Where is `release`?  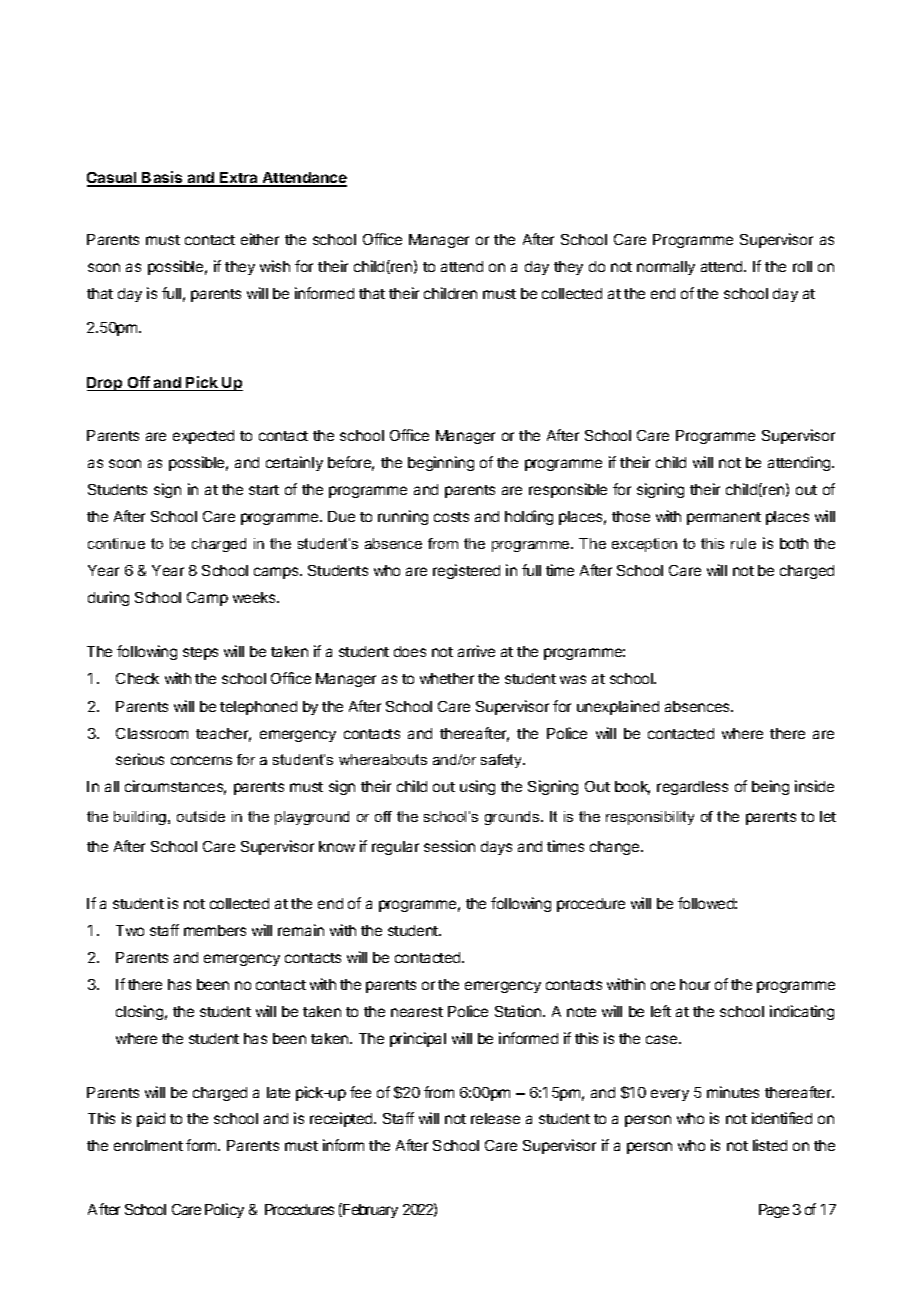
release is located at coordinates (495, 1118).
